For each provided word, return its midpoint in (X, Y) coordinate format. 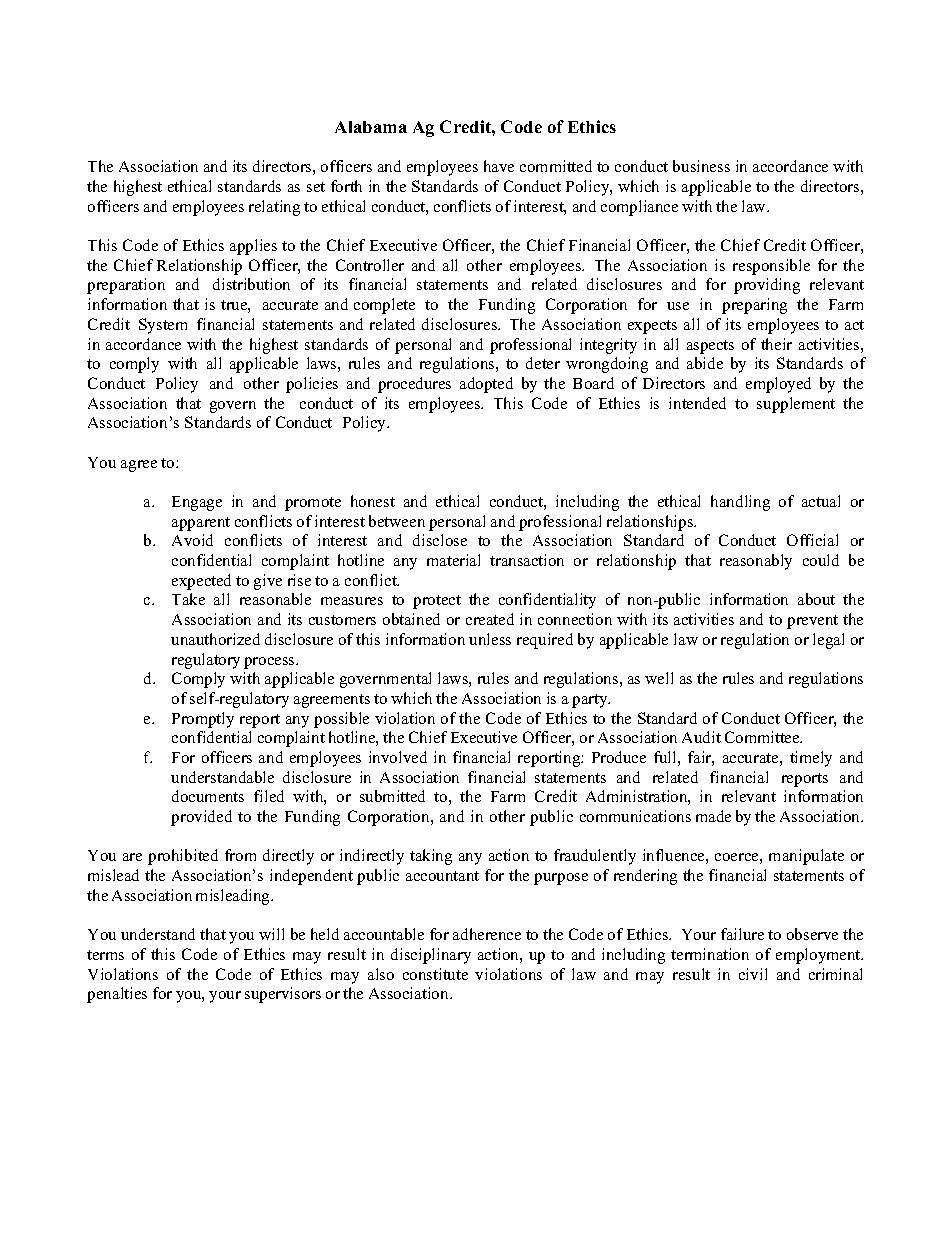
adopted (486, 385)
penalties (117, 995)
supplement (796, 405)
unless (490, 639)
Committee (763, 737)
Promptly (203, 720)
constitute (435, 974)
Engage (197, 503)
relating (274, 208)
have (499, 166)
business (701, 166)
